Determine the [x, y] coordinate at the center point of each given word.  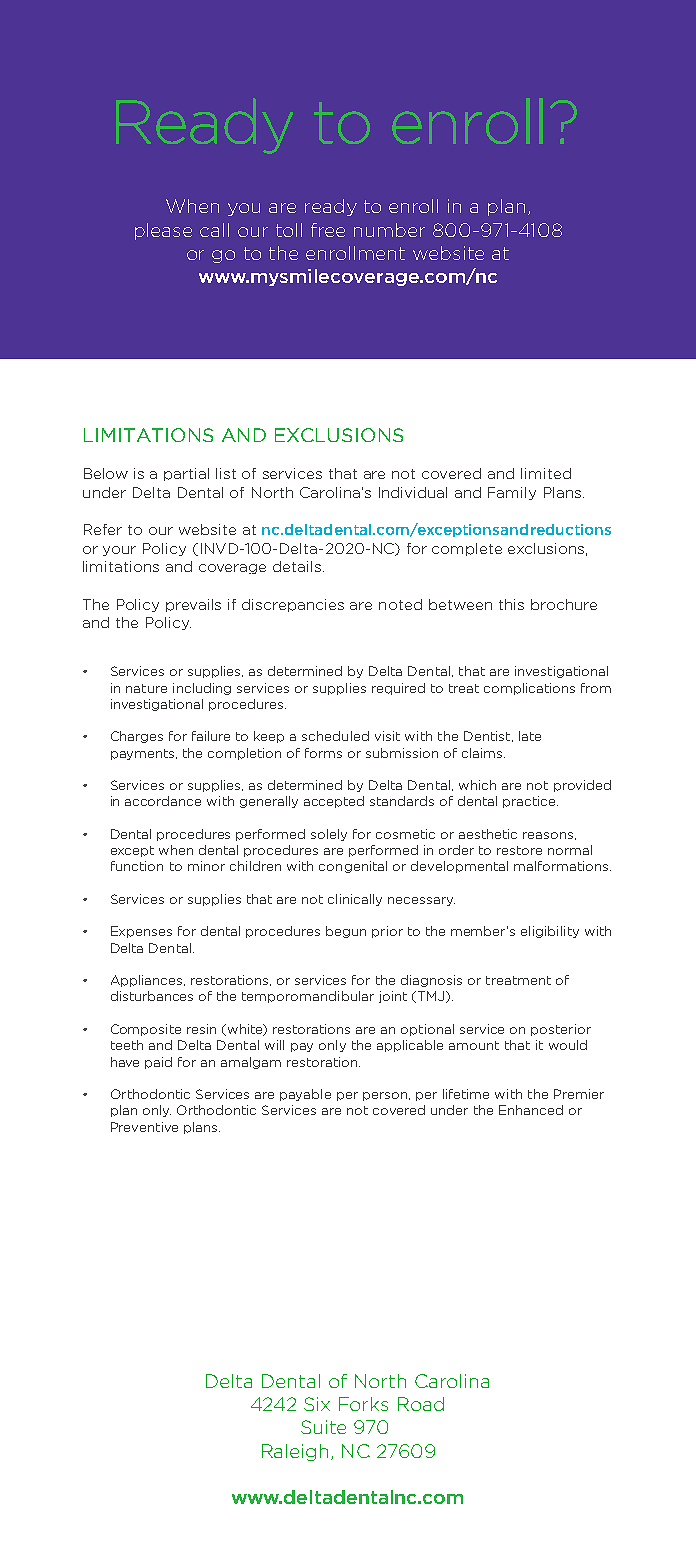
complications [529, 689]
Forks [363, 1404]
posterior [561, 1030]
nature [146, 688]
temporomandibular [308, 997]
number [389, 230]
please [163, 231]
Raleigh [295, 1452]
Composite [146, 1030]
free [328, 230]
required [398, 689]
